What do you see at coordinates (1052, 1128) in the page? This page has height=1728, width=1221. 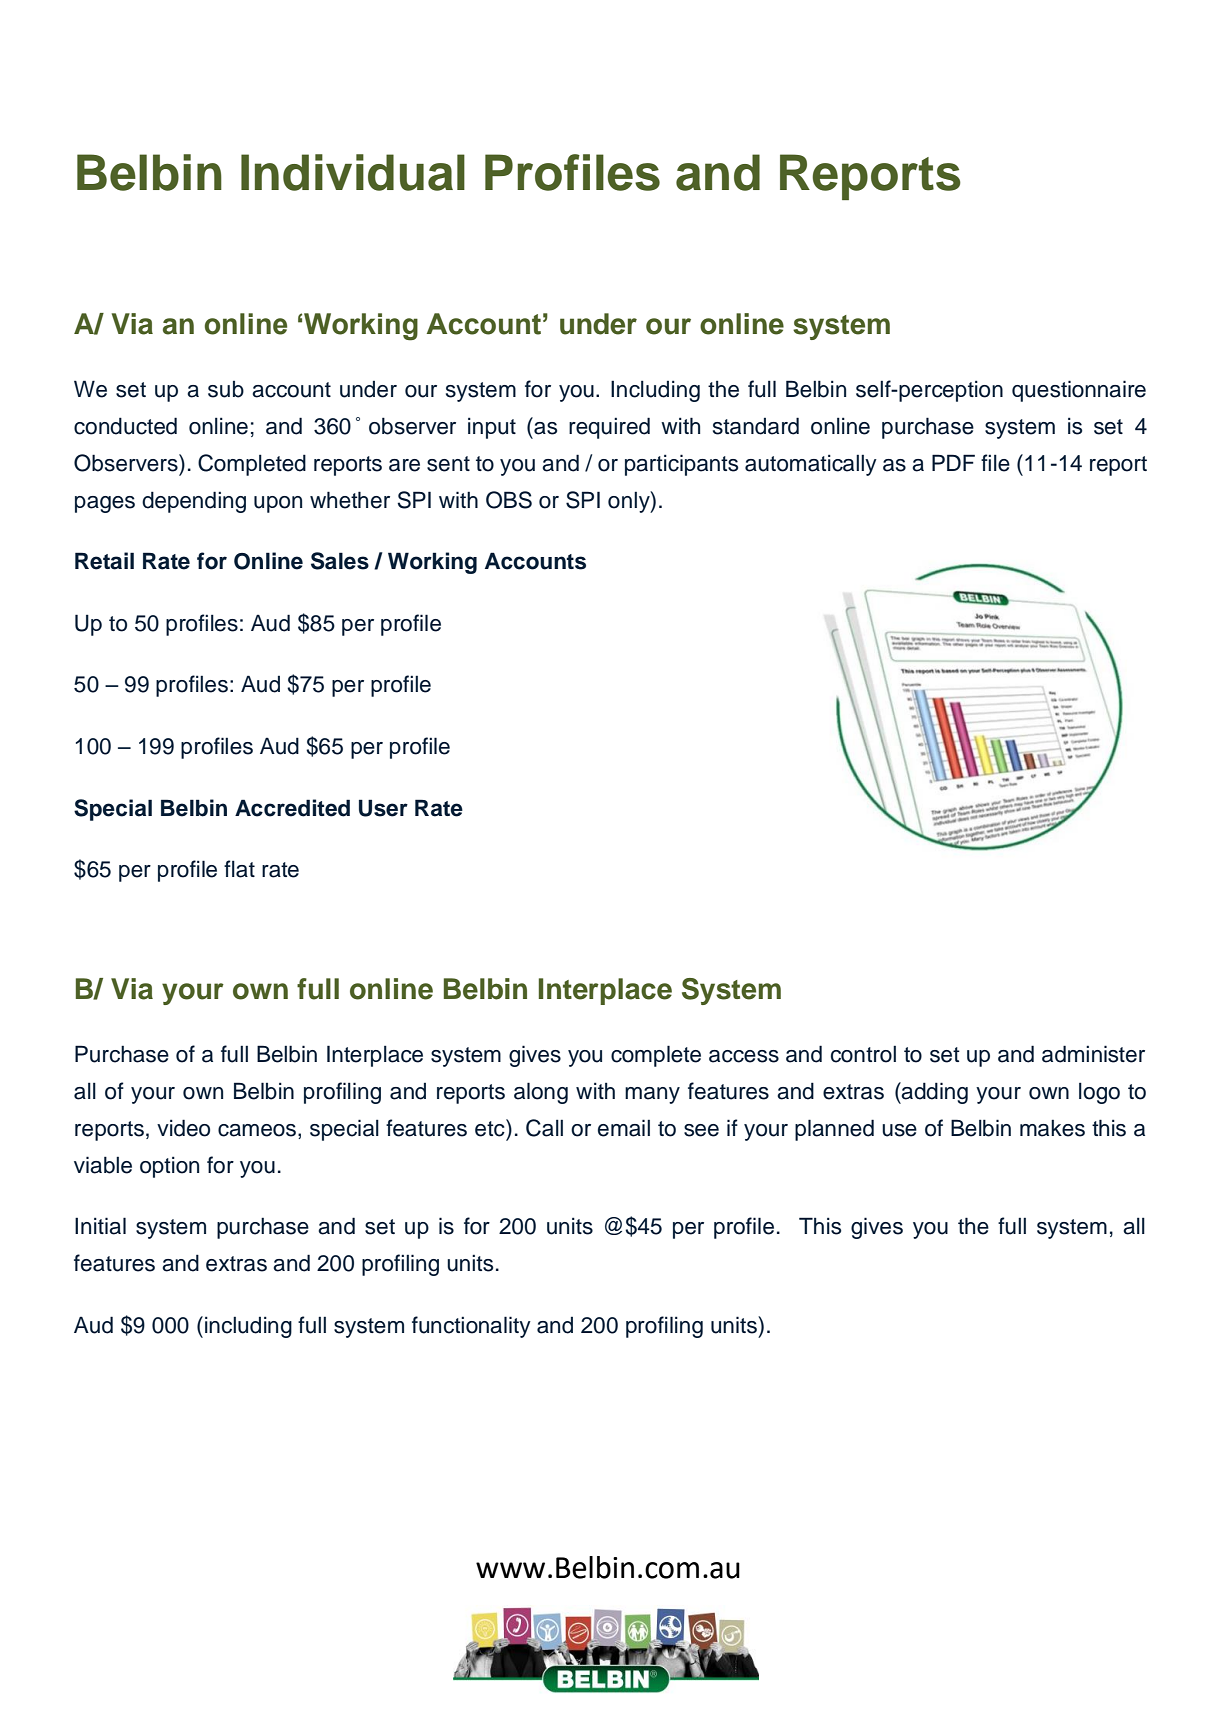 I see `makes` at bounding box center [1052, 1128].
